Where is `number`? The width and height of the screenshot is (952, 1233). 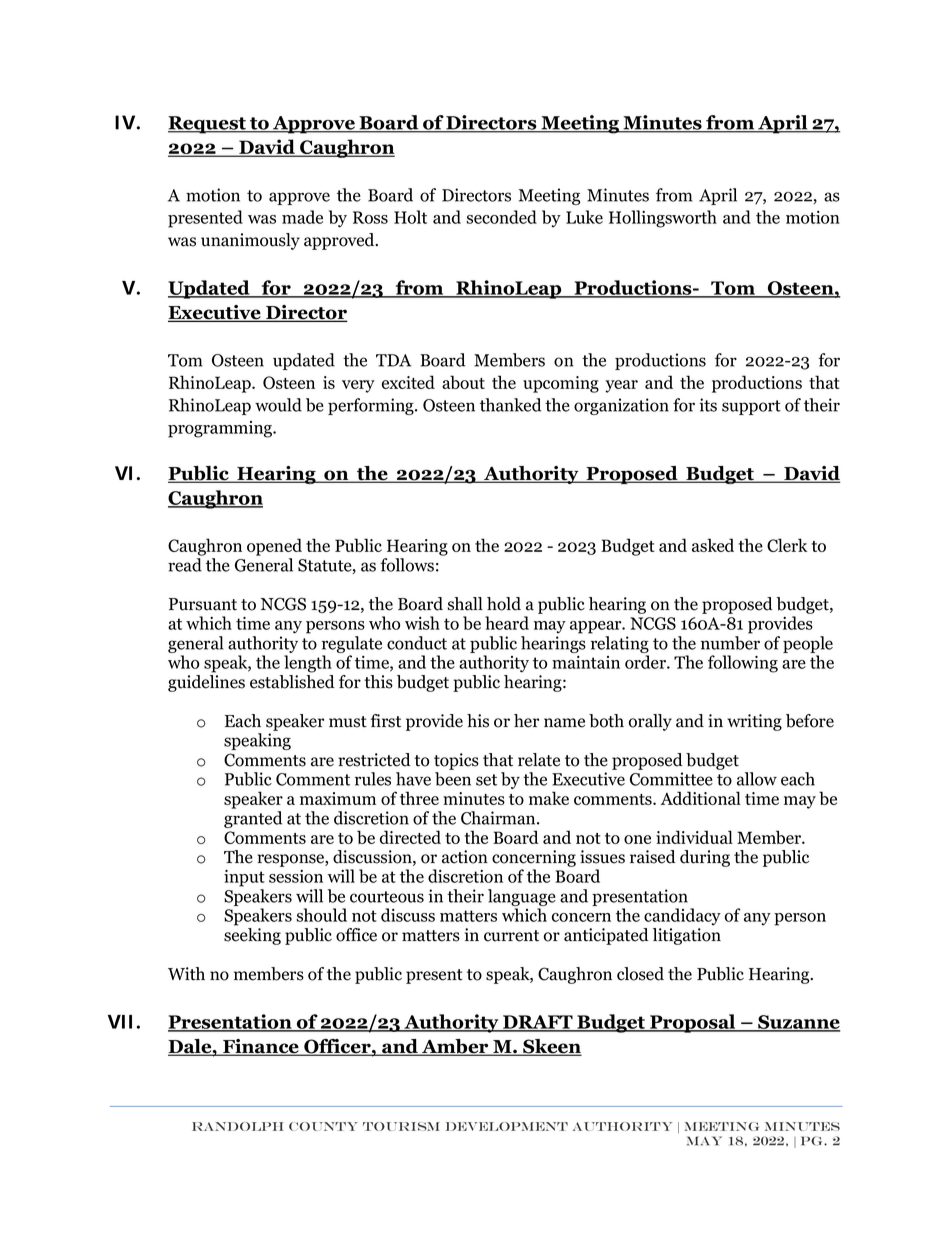 number is located at coordinates (730, 643).
